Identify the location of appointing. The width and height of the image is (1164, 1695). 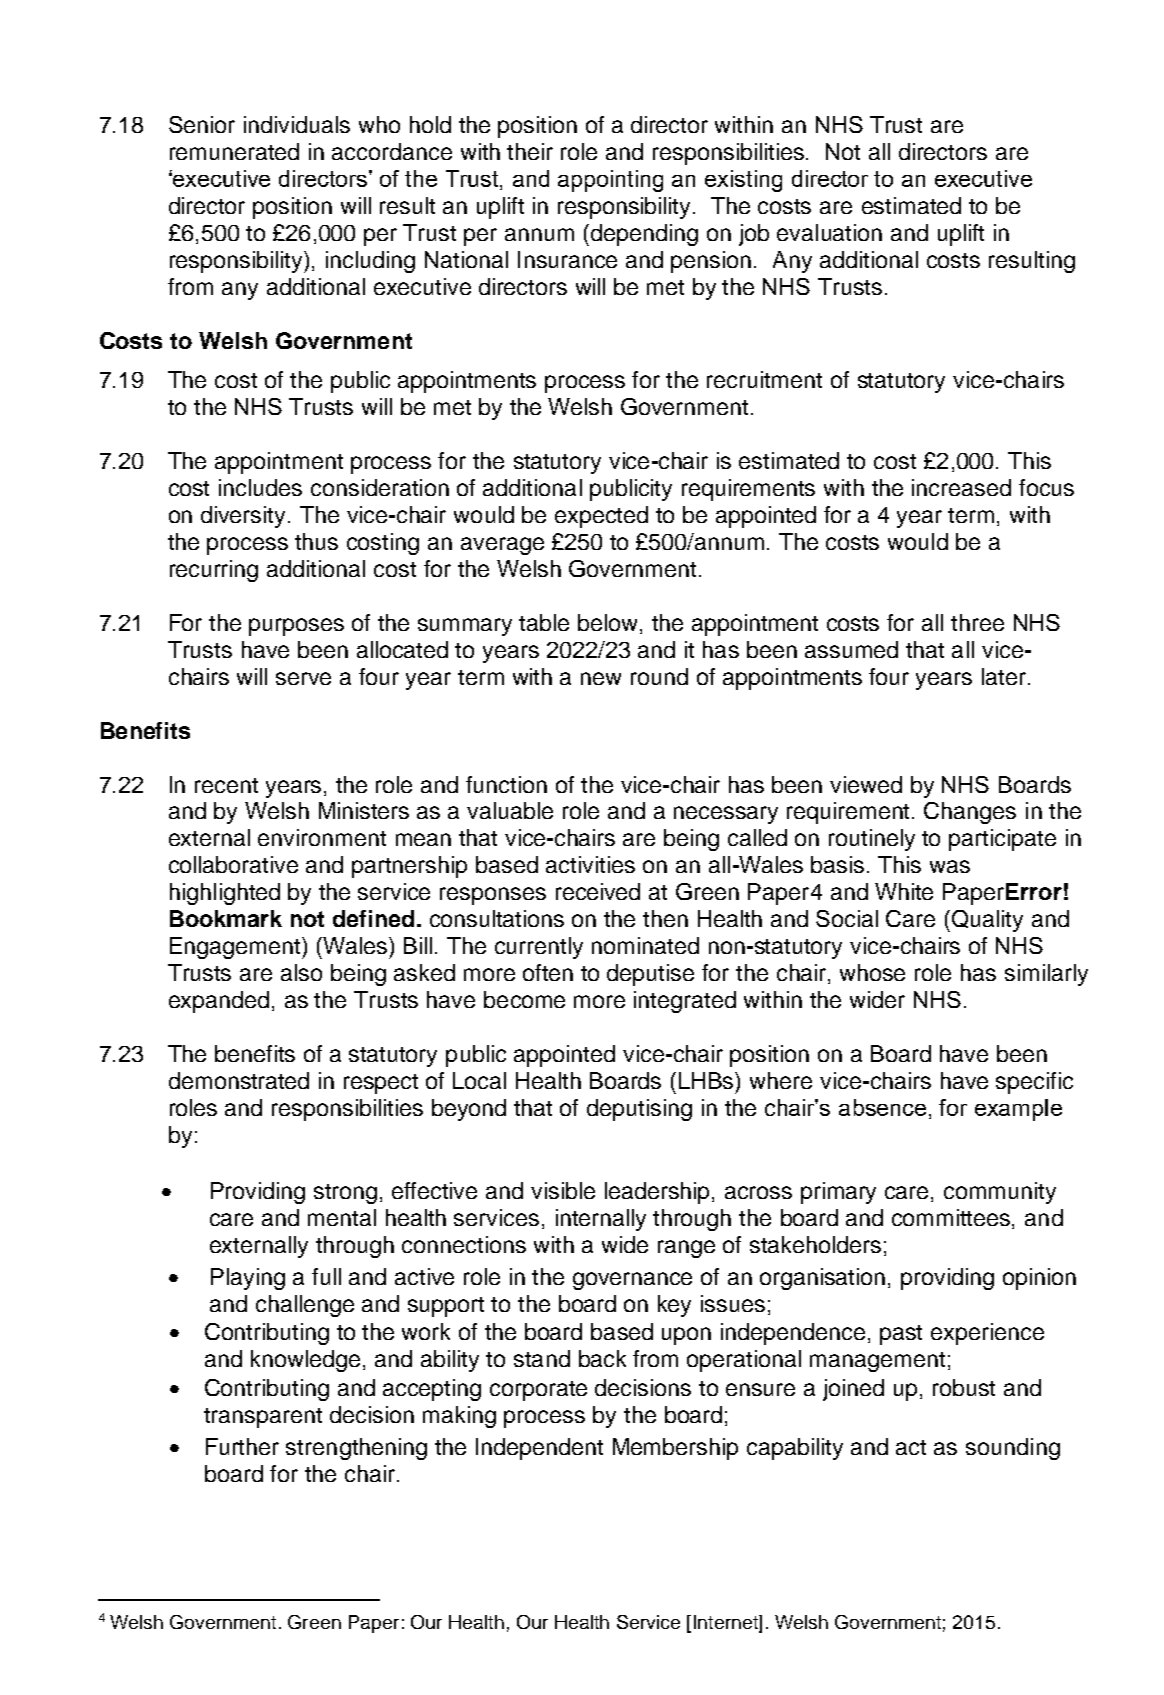
(610, 181).
